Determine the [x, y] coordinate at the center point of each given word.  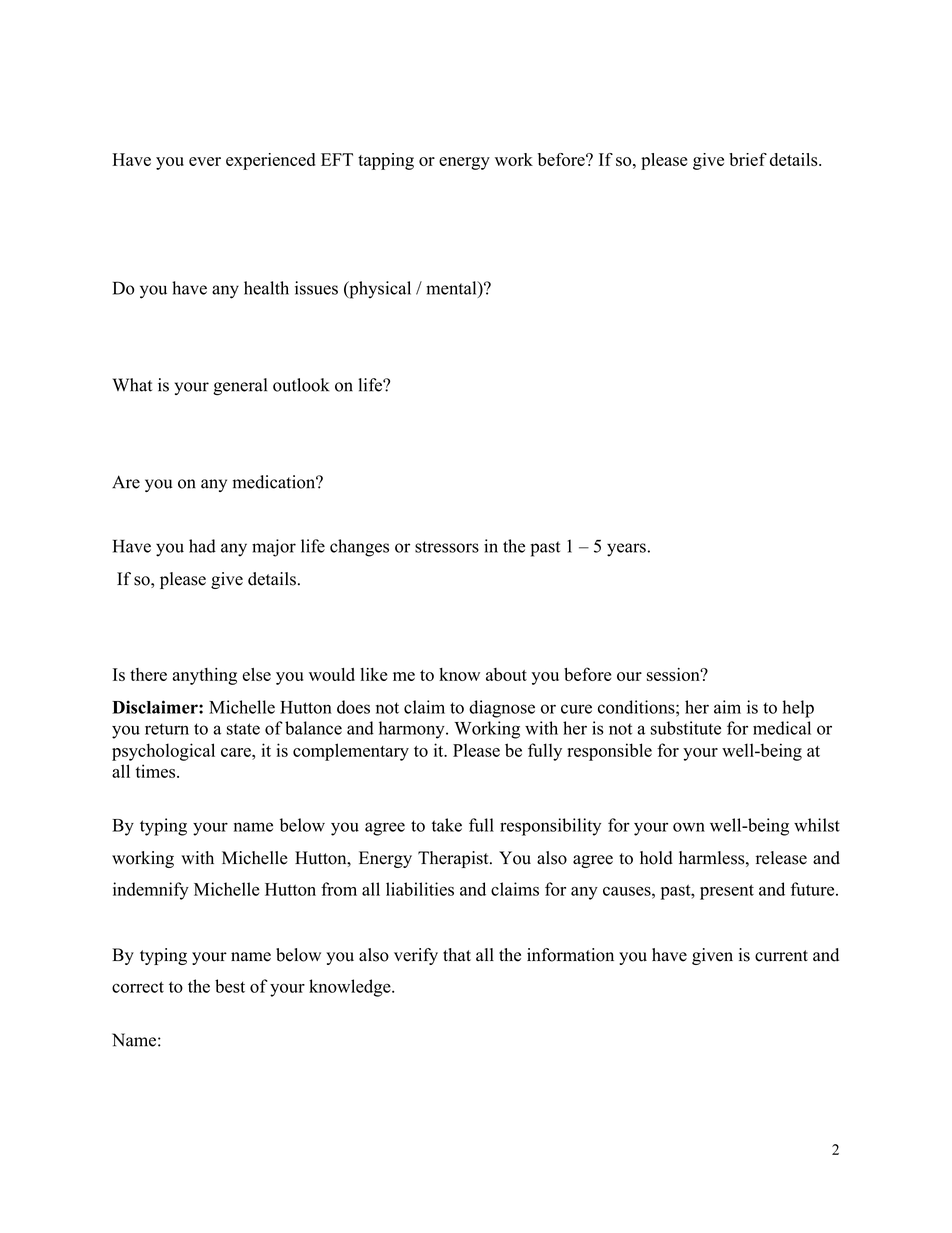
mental [452, 288]
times [155, 771]
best [230, 986]
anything [204, 676]
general [240, 387]
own [689, 827]
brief [748, 159]
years [626, 550]
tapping [386, 161]
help [798, 709]
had [202, 546]
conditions [636, 707]
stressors [447, 547]
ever [205, 161]
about [506, 674]
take [447, 825]
